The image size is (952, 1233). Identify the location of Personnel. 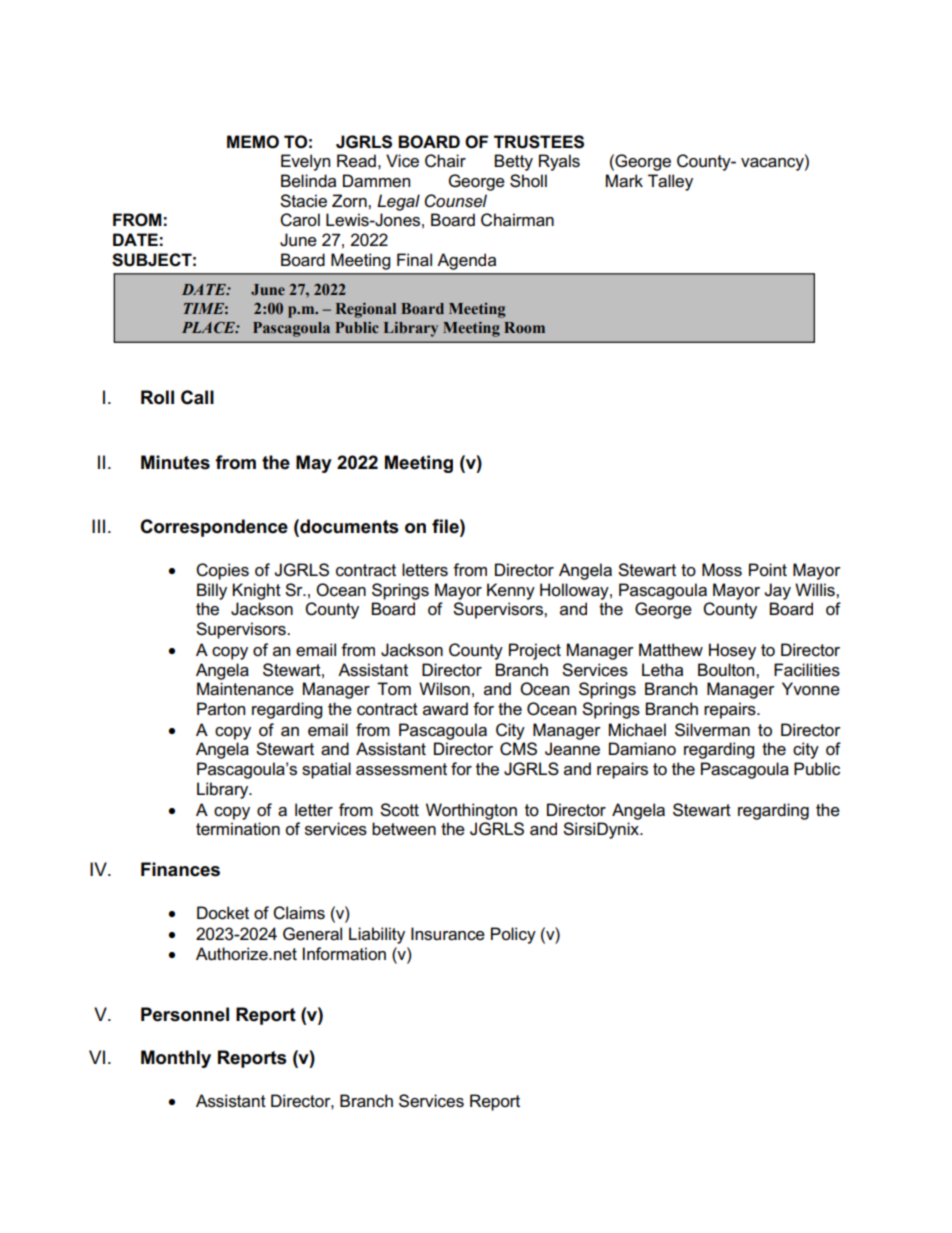
(185, 1014).
